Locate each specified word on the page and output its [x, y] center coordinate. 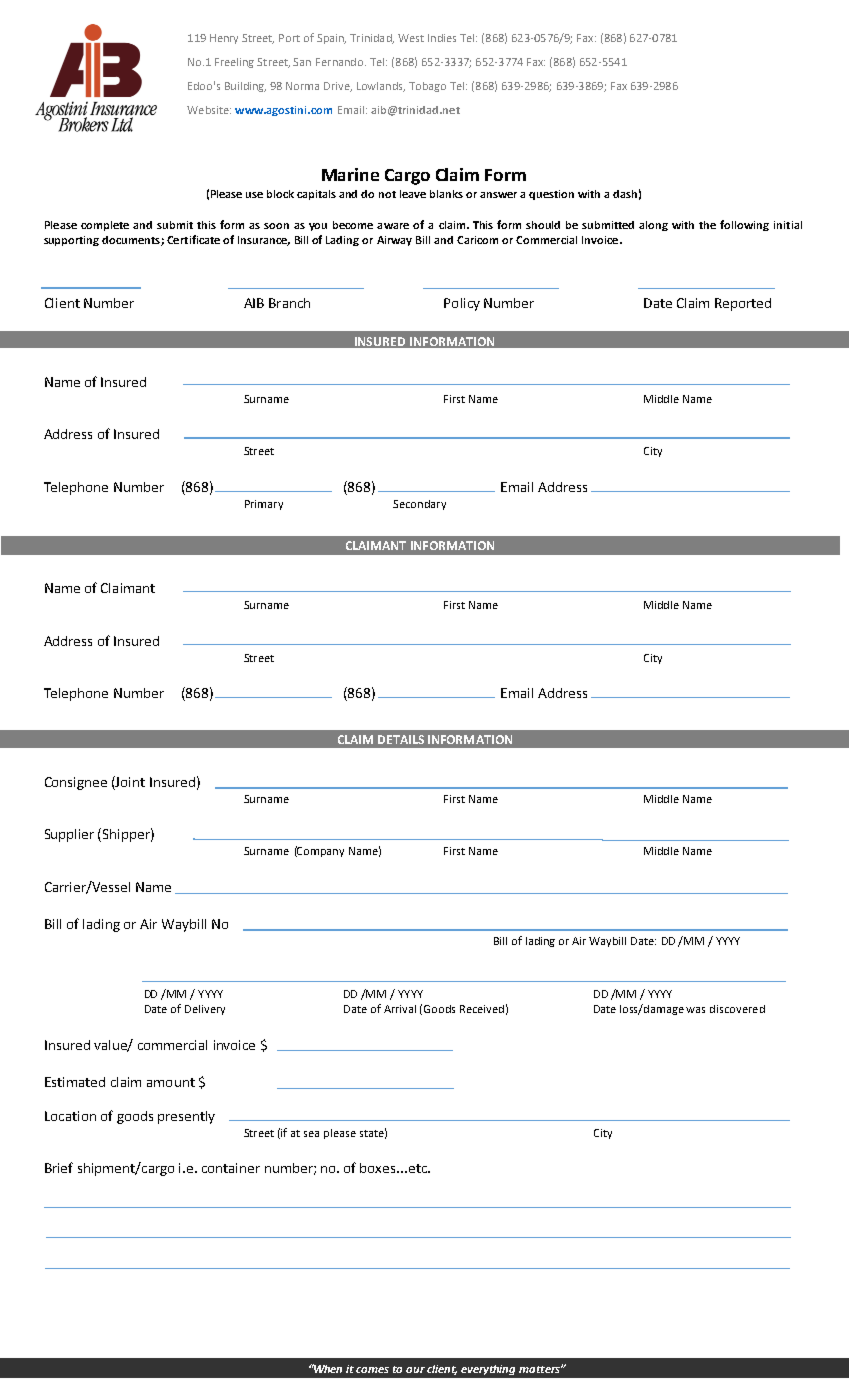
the [707, 225]
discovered [737, 1009]
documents [132, 241]
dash [625, 194]
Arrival [400, 1009]
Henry [224, 39]
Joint [129, 781]
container [231, 1168]
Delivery [205, 1010]
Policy [462, 304]
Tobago [427, 87]
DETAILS [401, 739]
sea [311, 1134]
